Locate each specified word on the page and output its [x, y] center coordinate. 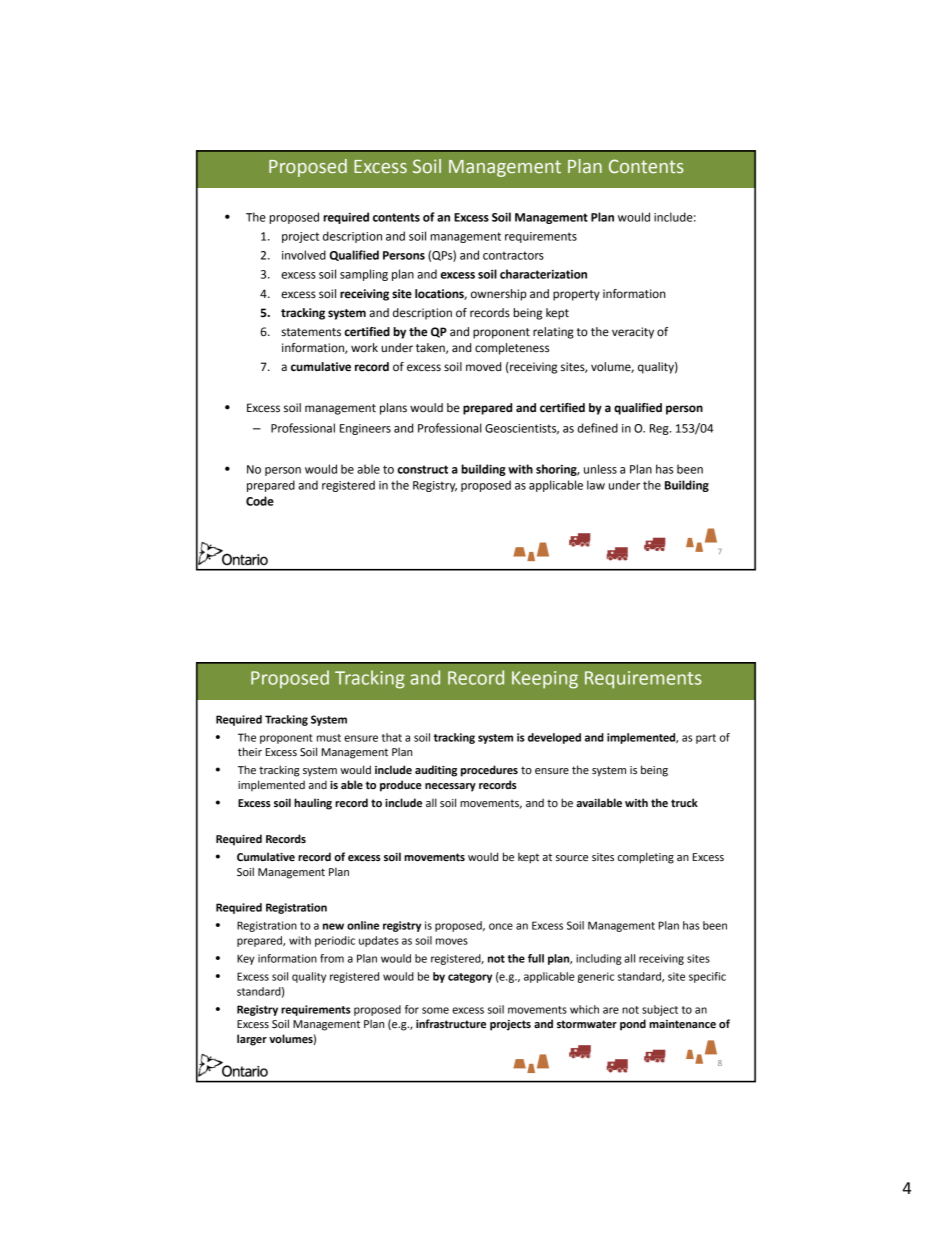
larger [252, 1040]
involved [304, 255]
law [596, 485]
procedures [489, 771]
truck [684, 802]
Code [260, 501]
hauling [313, 804]
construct [422, 469]
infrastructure [451, 1024]
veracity [633, 333]
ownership [498, 295]
